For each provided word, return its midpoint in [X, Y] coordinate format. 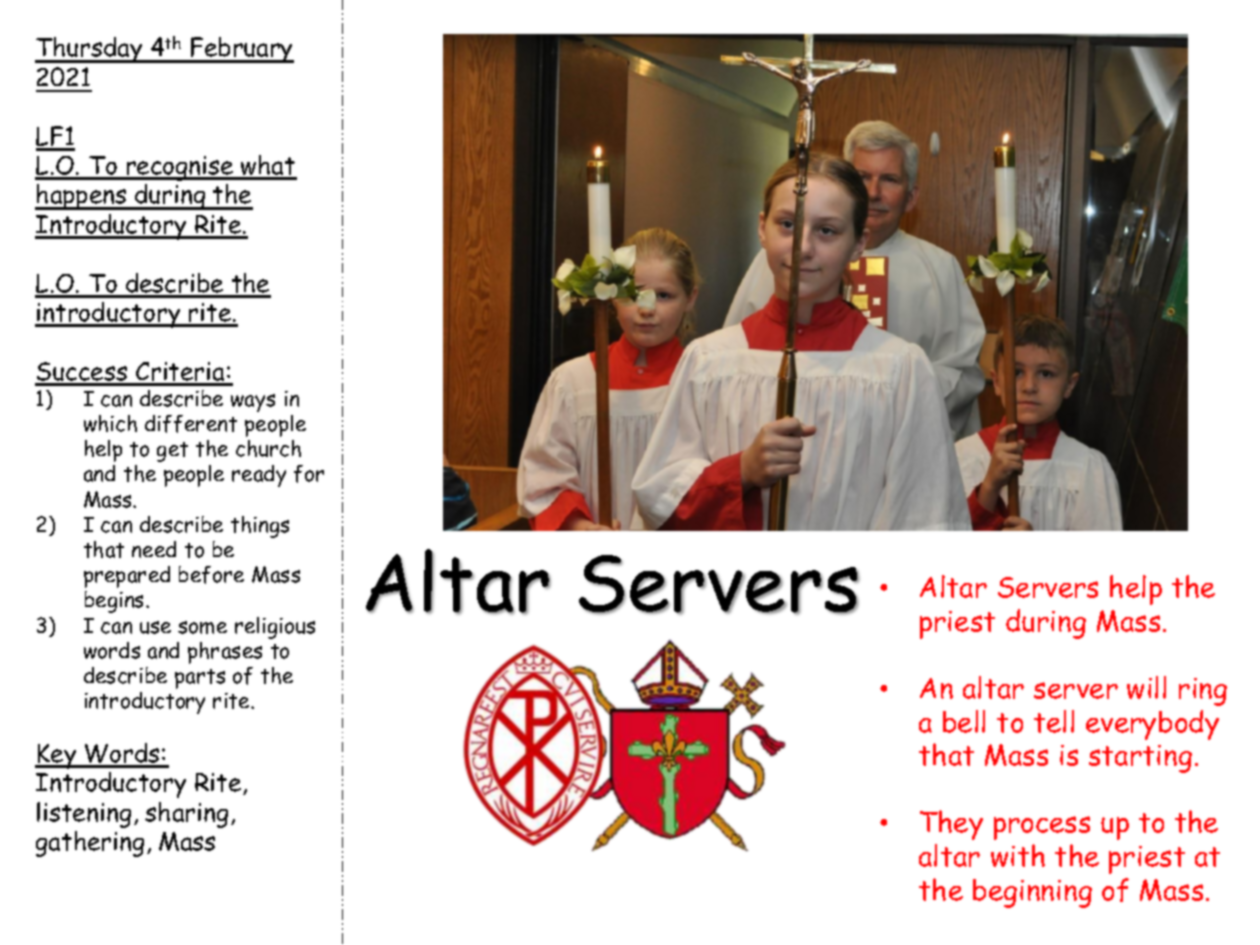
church [268, 448]
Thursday [90, 50]
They [951, 825]
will [1146, 687]
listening [84, 815]
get [172, 452]
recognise [180, 168]
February [241, 50]
